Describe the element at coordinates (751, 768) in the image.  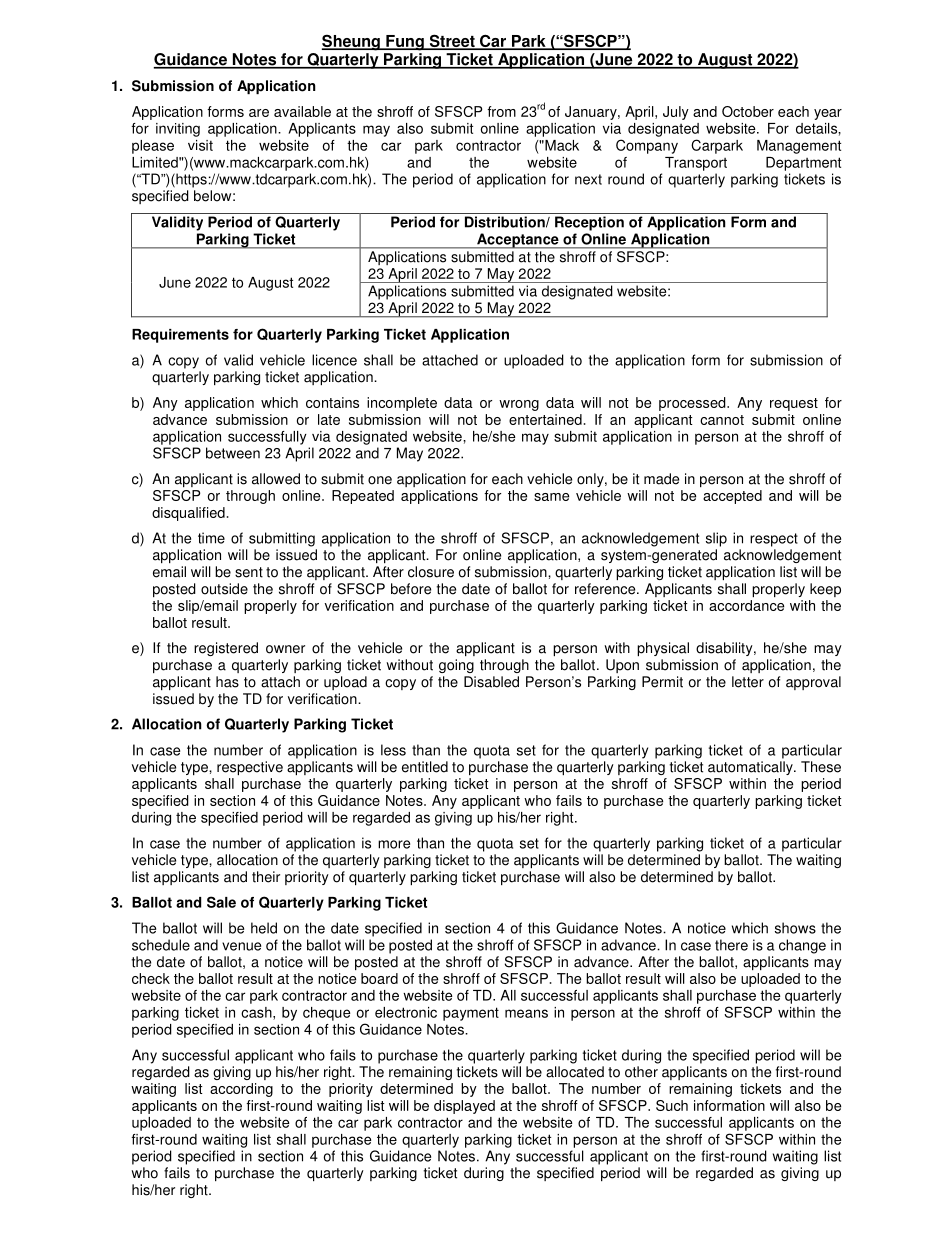
I see `automatically` at that location.
